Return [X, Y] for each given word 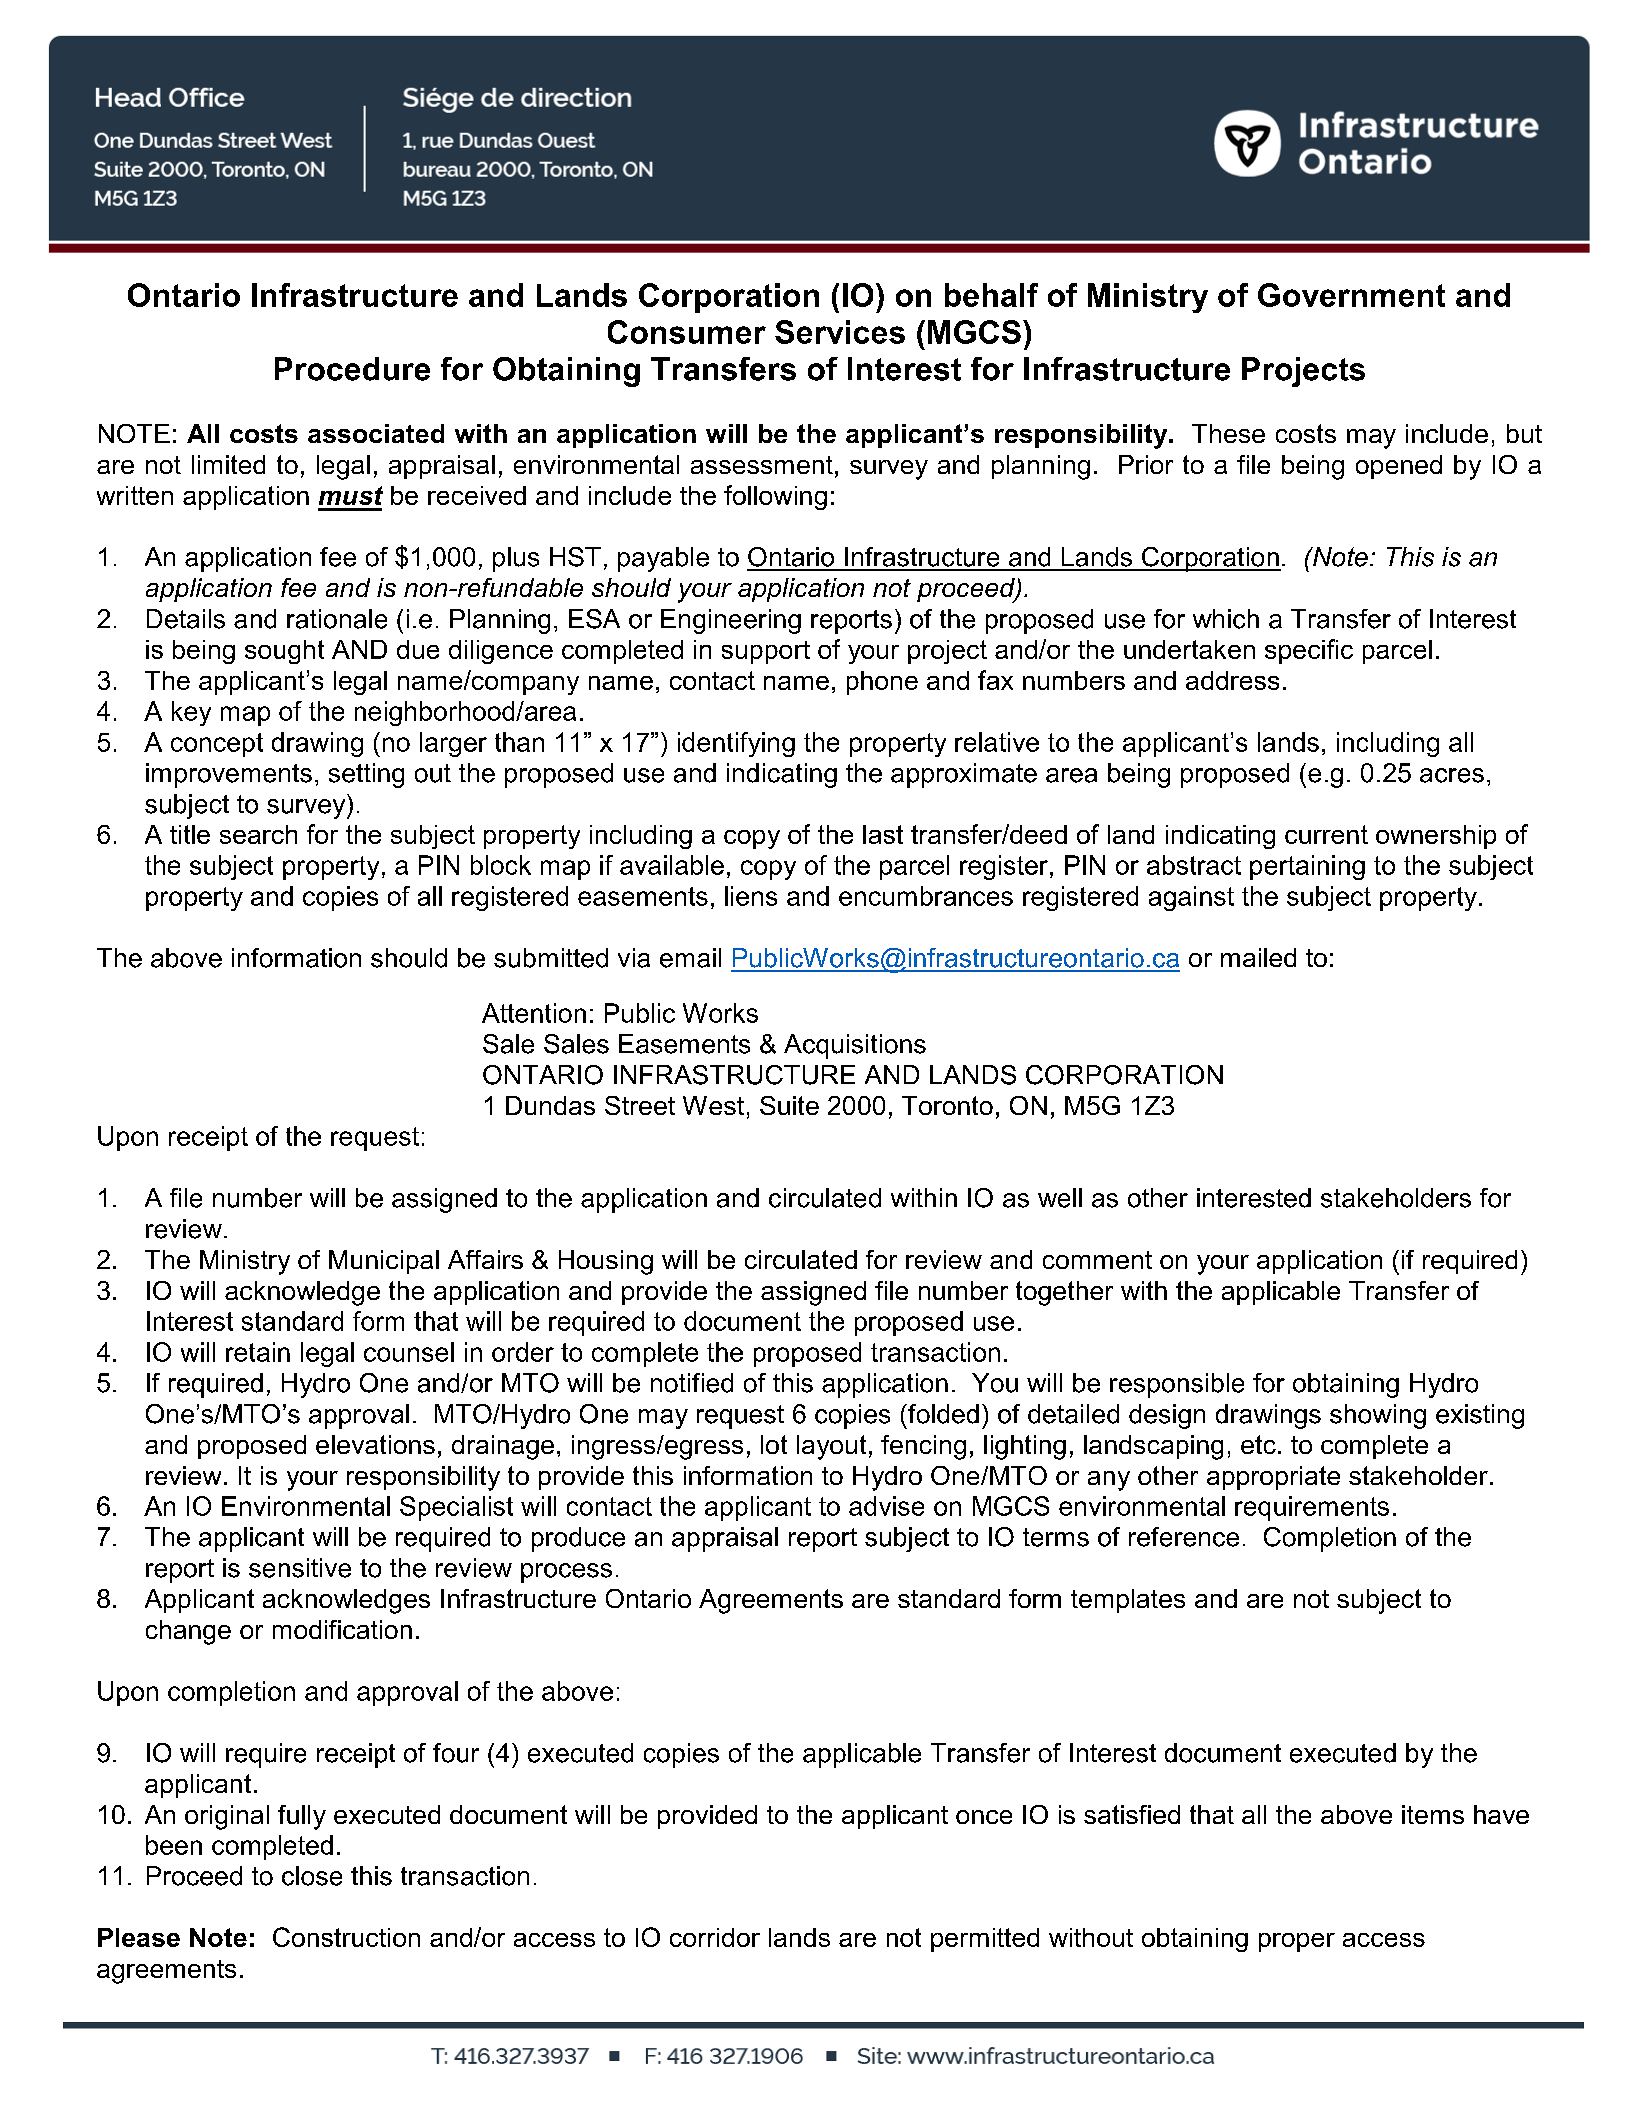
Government [1351, 295]
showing [1378, 1416]
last [883, 834]
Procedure [352, 369]
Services [840, 332]
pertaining [1307, 867]
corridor [715, 1937]
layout [831, 1447]
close [312, 1876]
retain [258, 1352]
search [258, 834]
